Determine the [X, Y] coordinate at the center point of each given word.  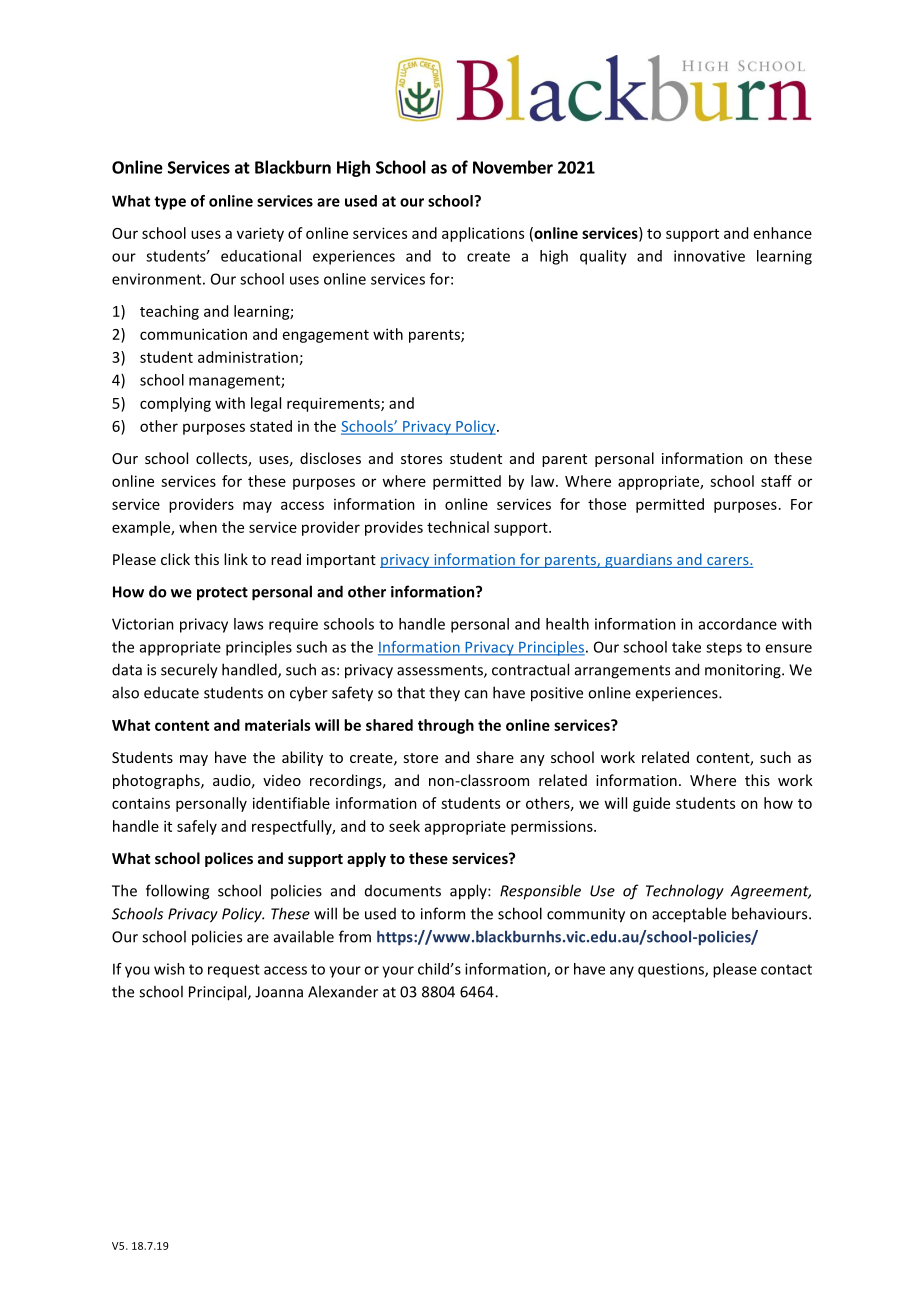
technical [458, 527]
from [355, 936]
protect [222, 594]
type [170, 203]
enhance [783, 233]
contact [786, 969]
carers [728, 562]
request [234, 971]
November [513, 167]
